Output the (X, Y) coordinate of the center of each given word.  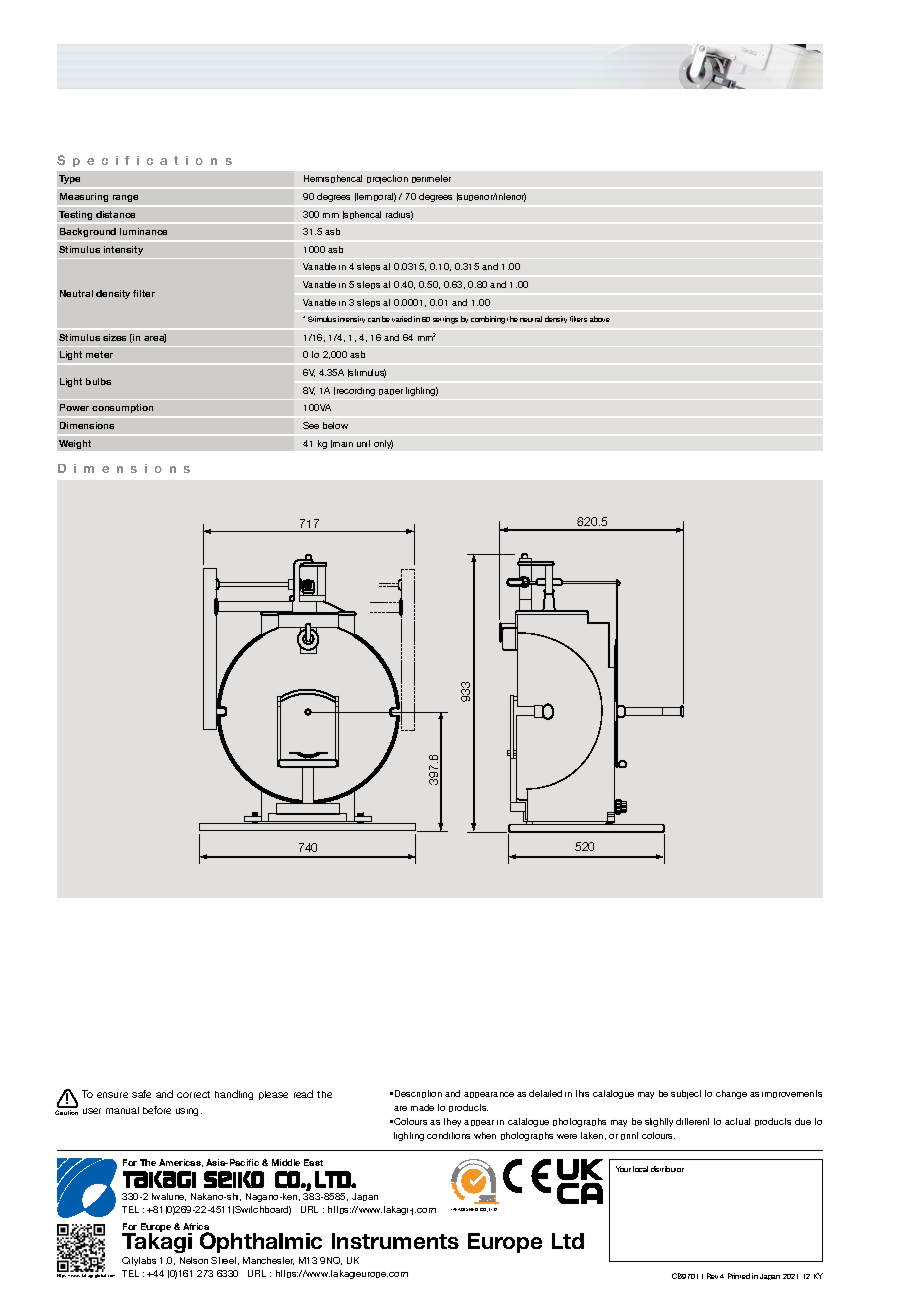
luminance (143, 231)
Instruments (395, 1241)
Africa (196, 1228)
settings (445, 320)
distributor (667, 1169)
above (600, 319)
